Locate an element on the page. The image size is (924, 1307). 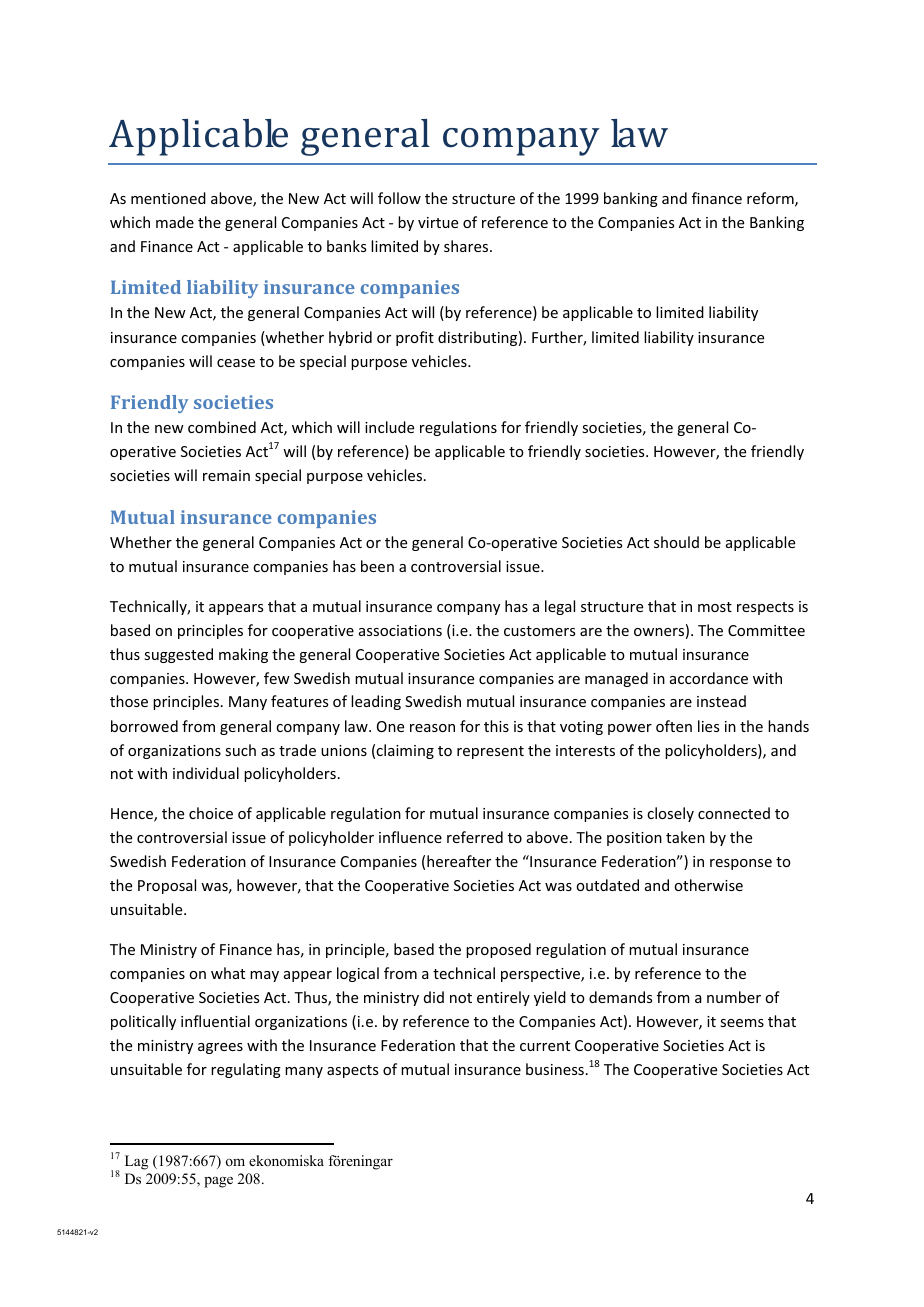
taken is located at coordinates (685, 837).
